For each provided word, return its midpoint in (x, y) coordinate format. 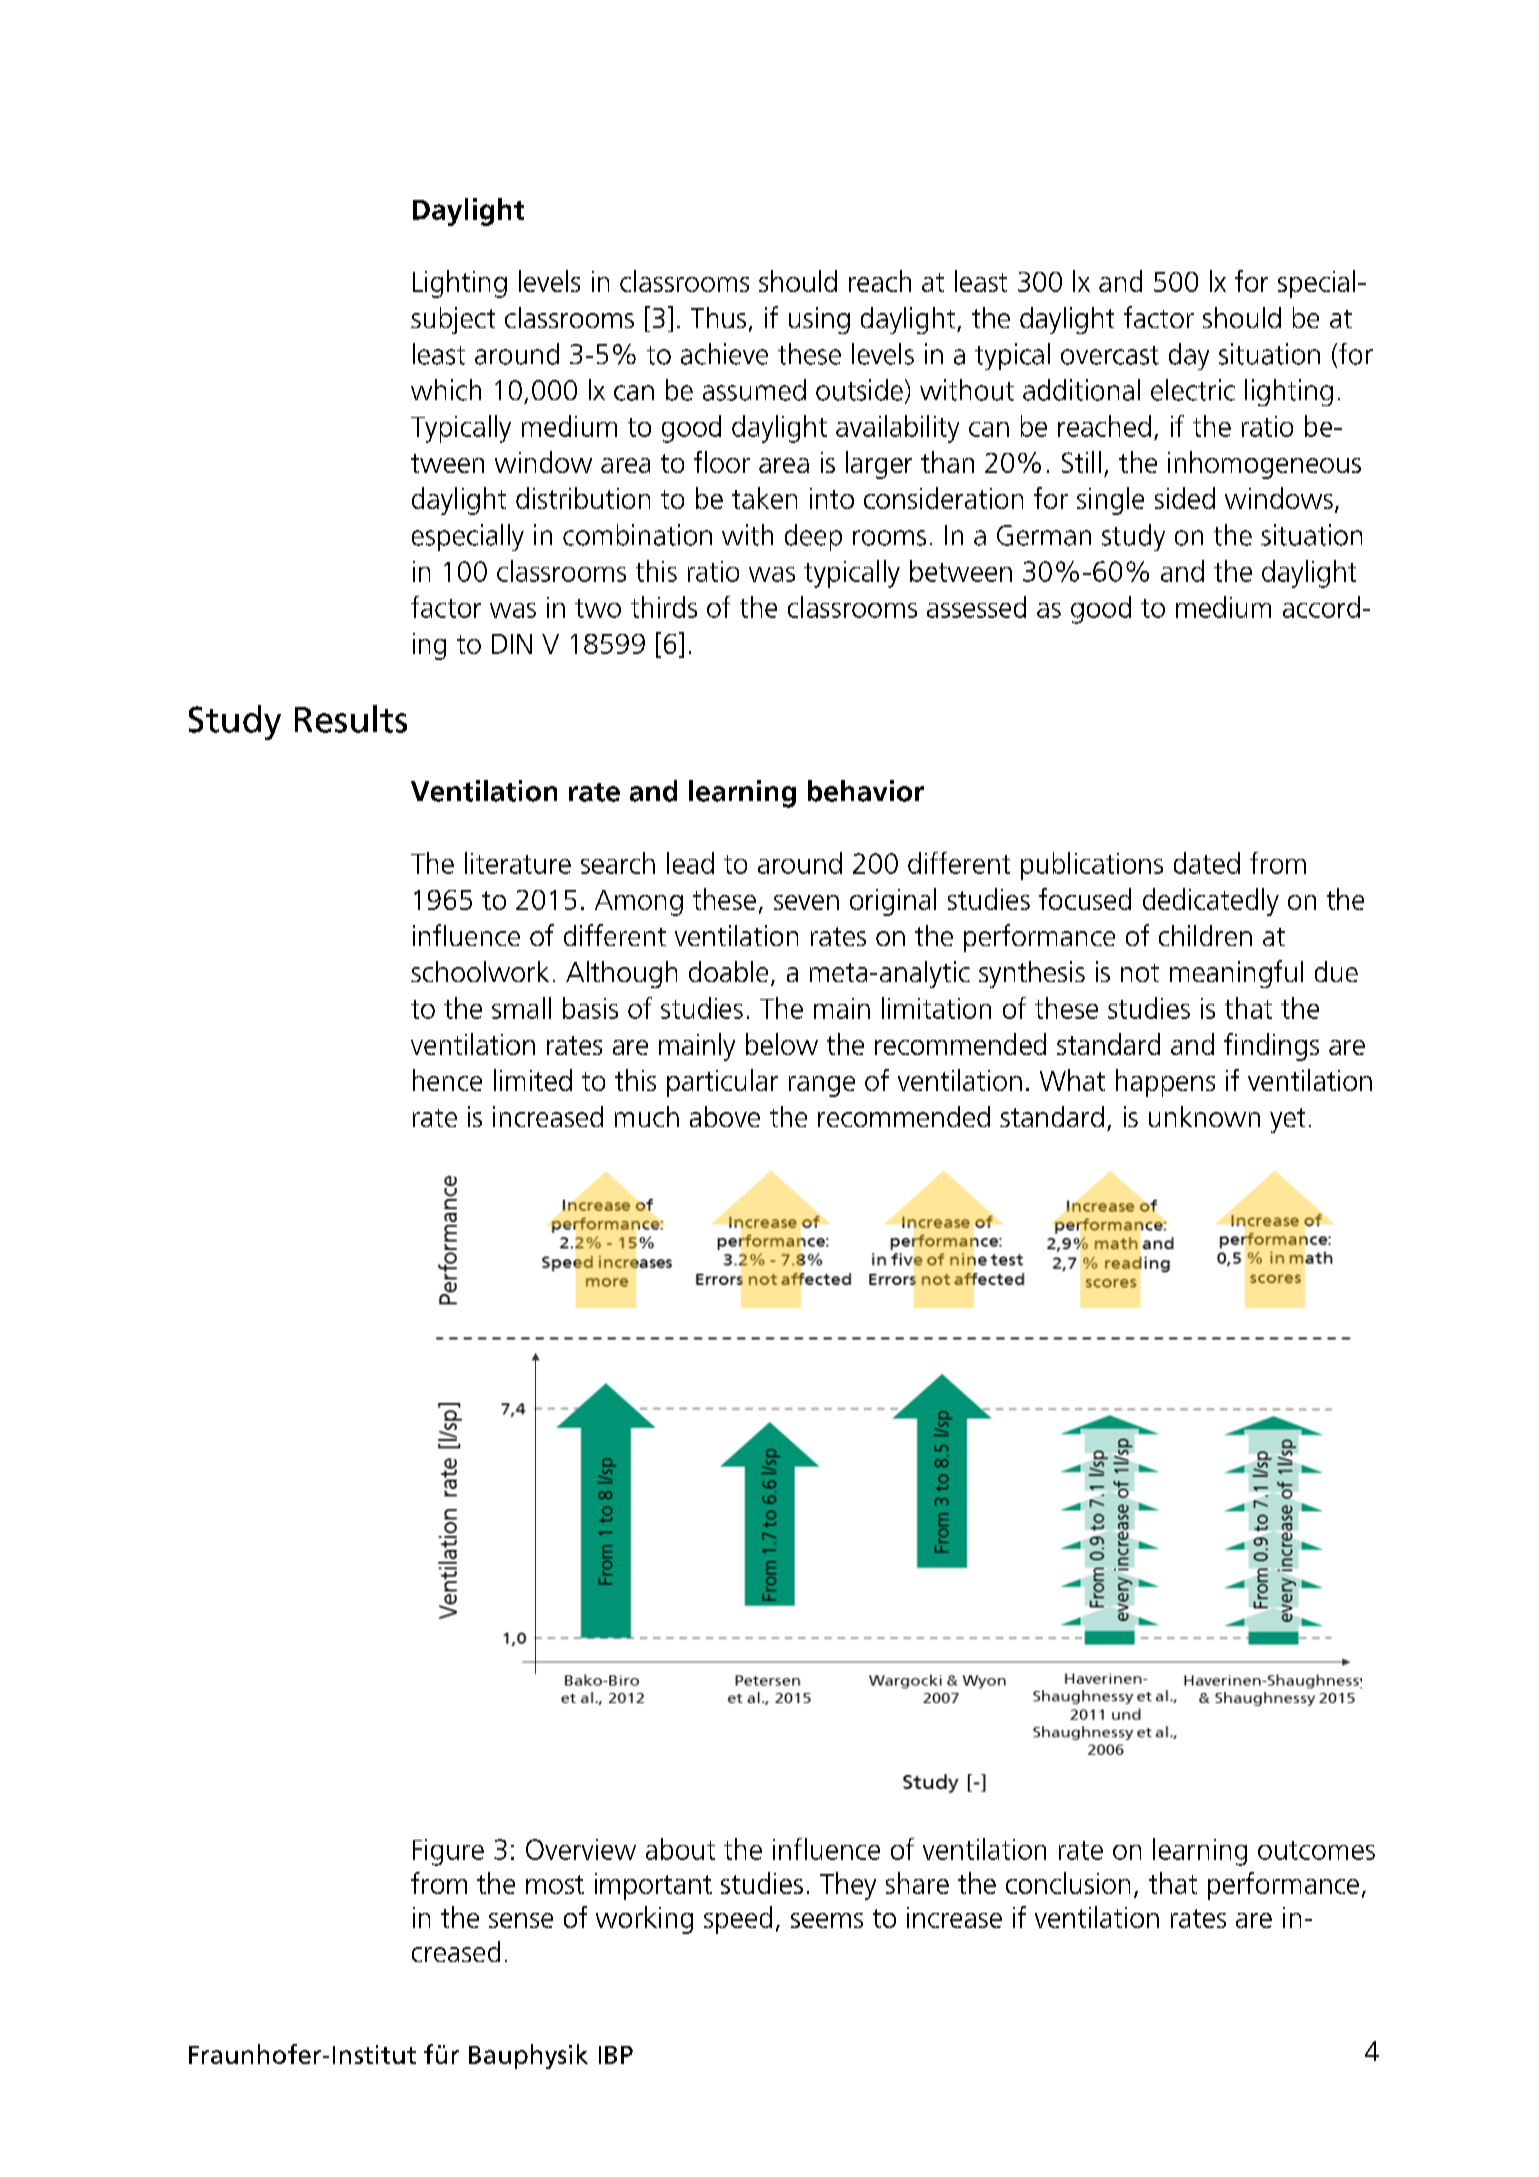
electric (1193, 390)
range (822, 1086)
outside (859, 390)
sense (521, 1920)
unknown (1204, 1116)
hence (447, 1080)
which (446, 390)
